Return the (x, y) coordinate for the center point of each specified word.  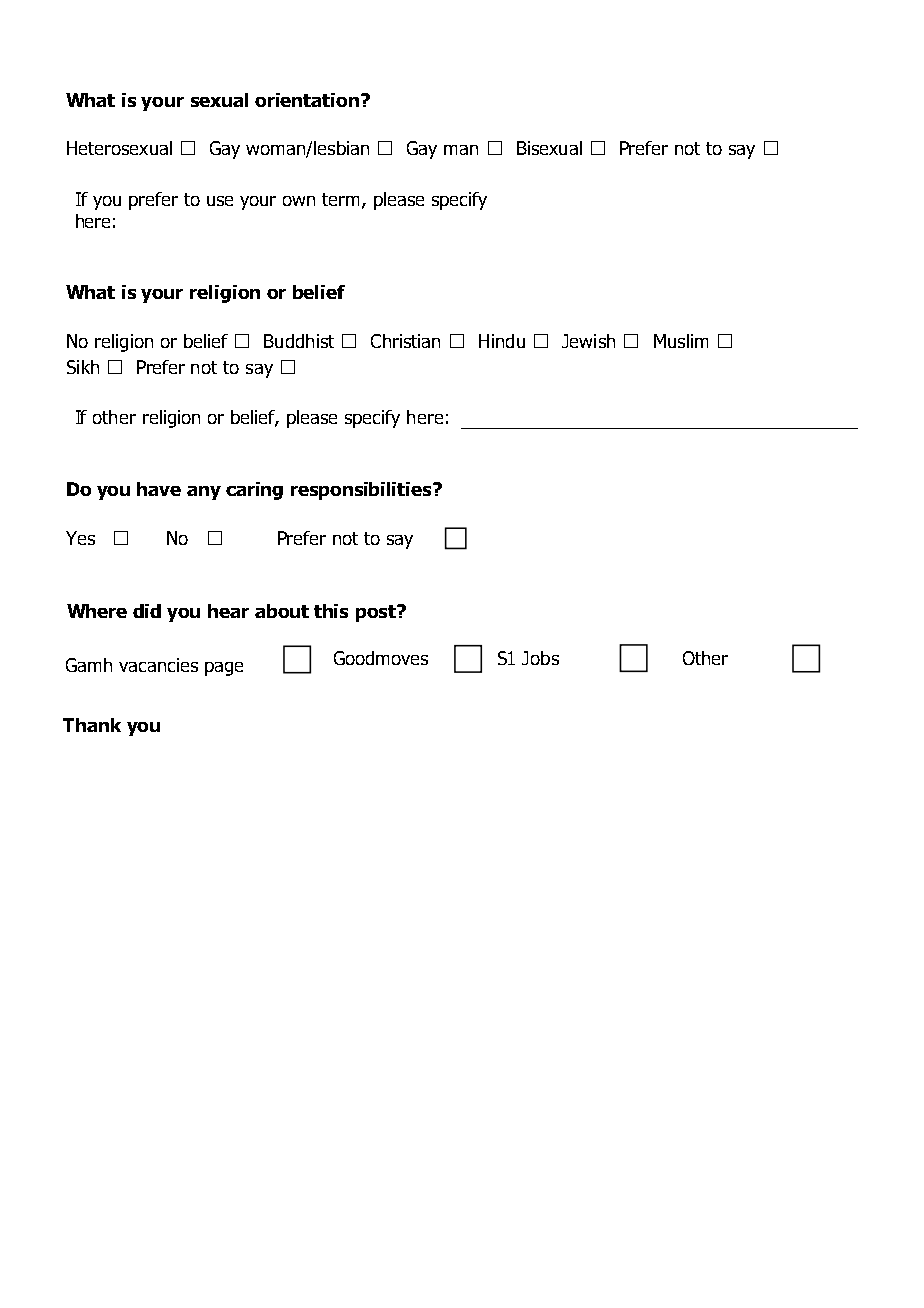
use (220, 201)
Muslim (681, 341)
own (299, 201)
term (340, 199)
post (377, 613)
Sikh (83, 367)
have (159, 489)
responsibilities (362, 491)
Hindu (502, 341)
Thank (92, 725)
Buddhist (299, 341)
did (147, 611)
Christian (405, 341)
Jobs (540, 658)
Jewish (588, 341)
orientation (307, 100)
